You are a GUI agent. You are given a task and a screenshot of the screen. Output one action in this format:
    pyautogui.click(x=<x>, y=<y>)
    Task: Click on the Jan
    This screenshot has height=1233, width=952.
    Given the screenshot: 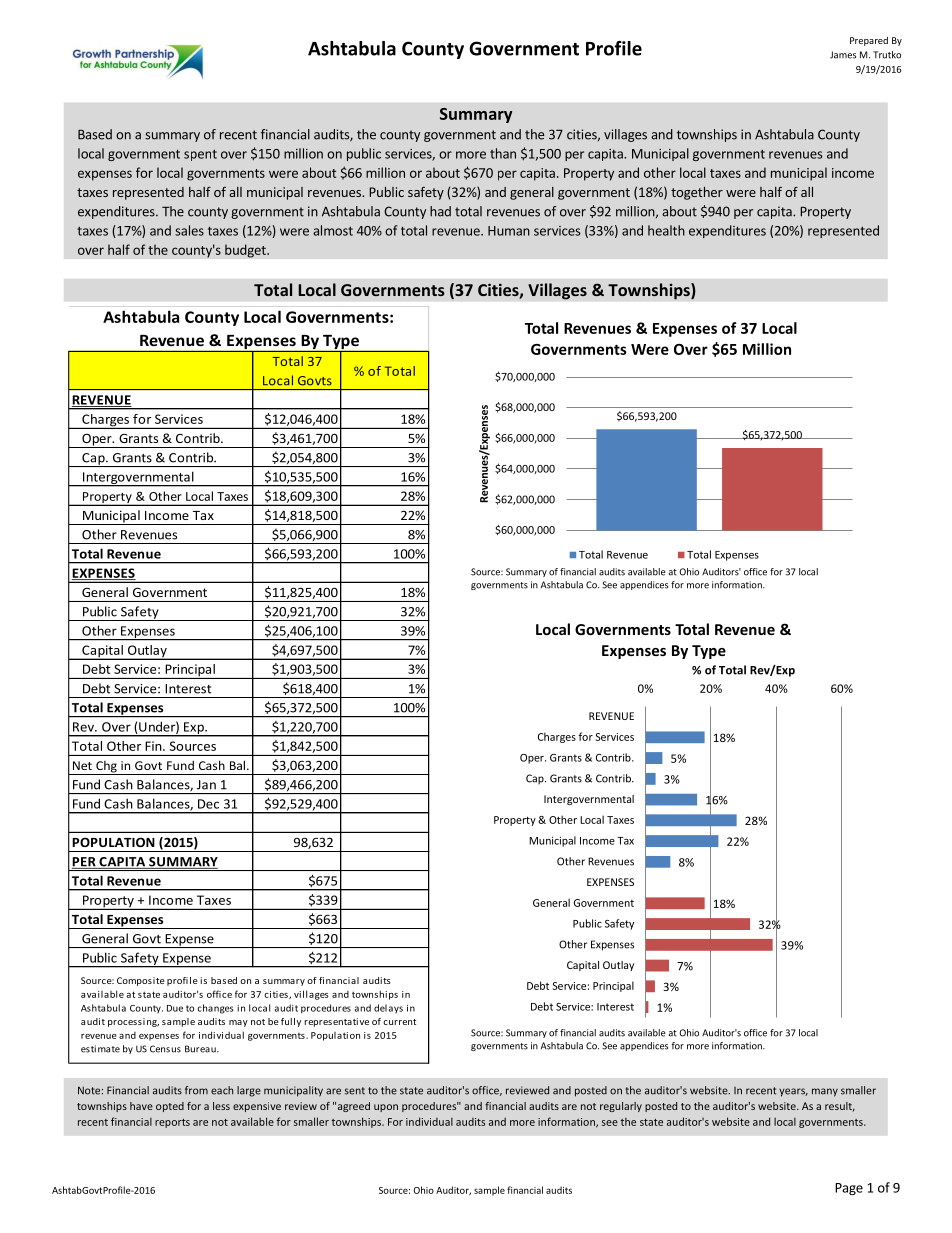 What is the action you would take?
    pyautogui.click(x=206, y=785)
